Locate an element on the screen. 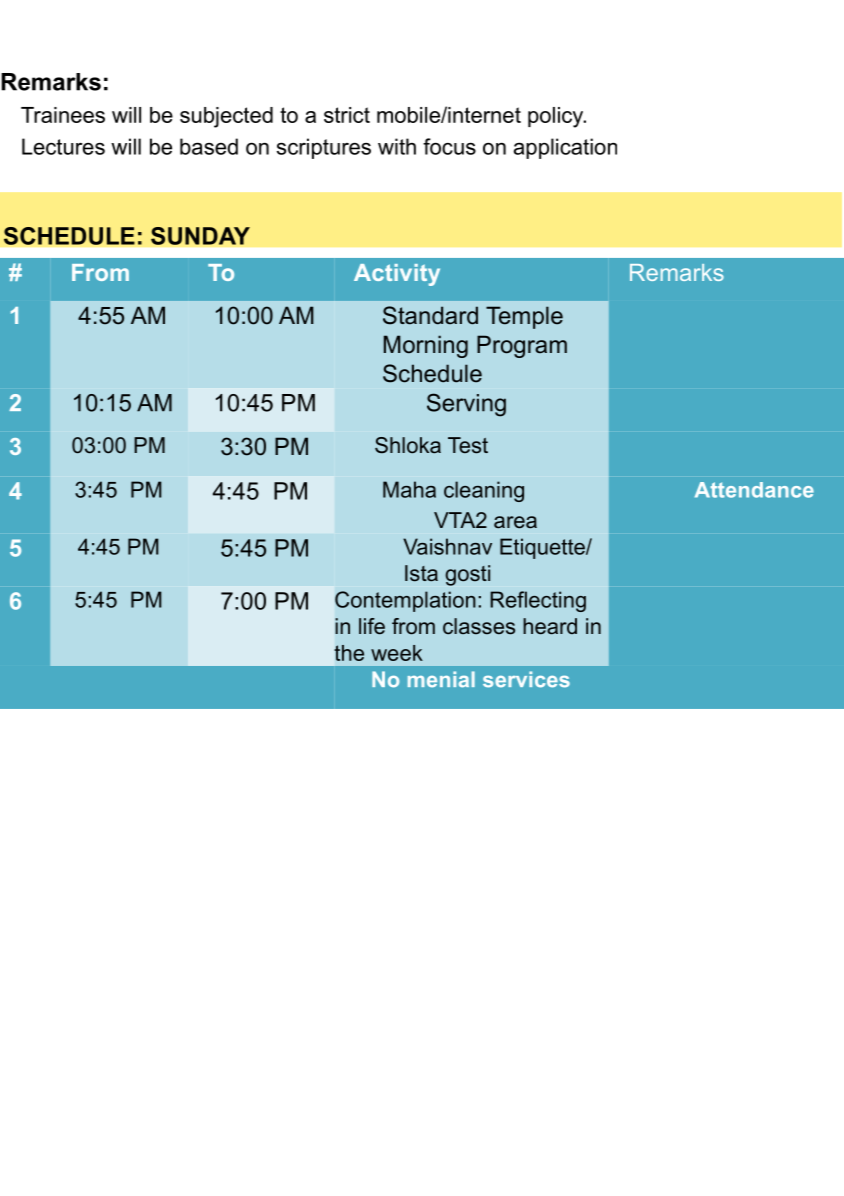 The width and height of the screenshot is (844, 1196). the is located at coordinates (349, 653).
